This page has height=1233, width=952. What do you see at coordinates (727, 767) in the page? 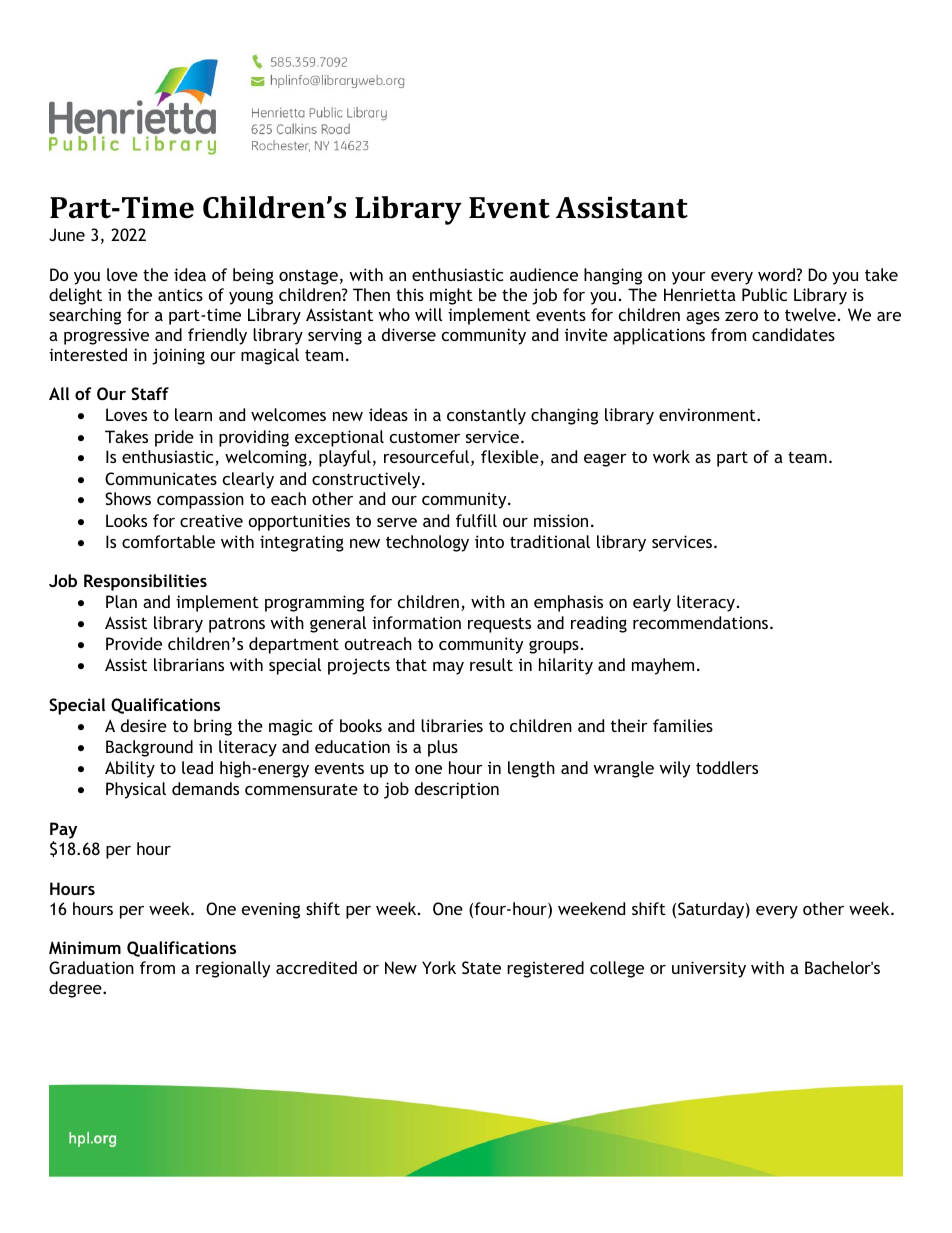
I see `toddlers` at bounding box center [727, 767].
